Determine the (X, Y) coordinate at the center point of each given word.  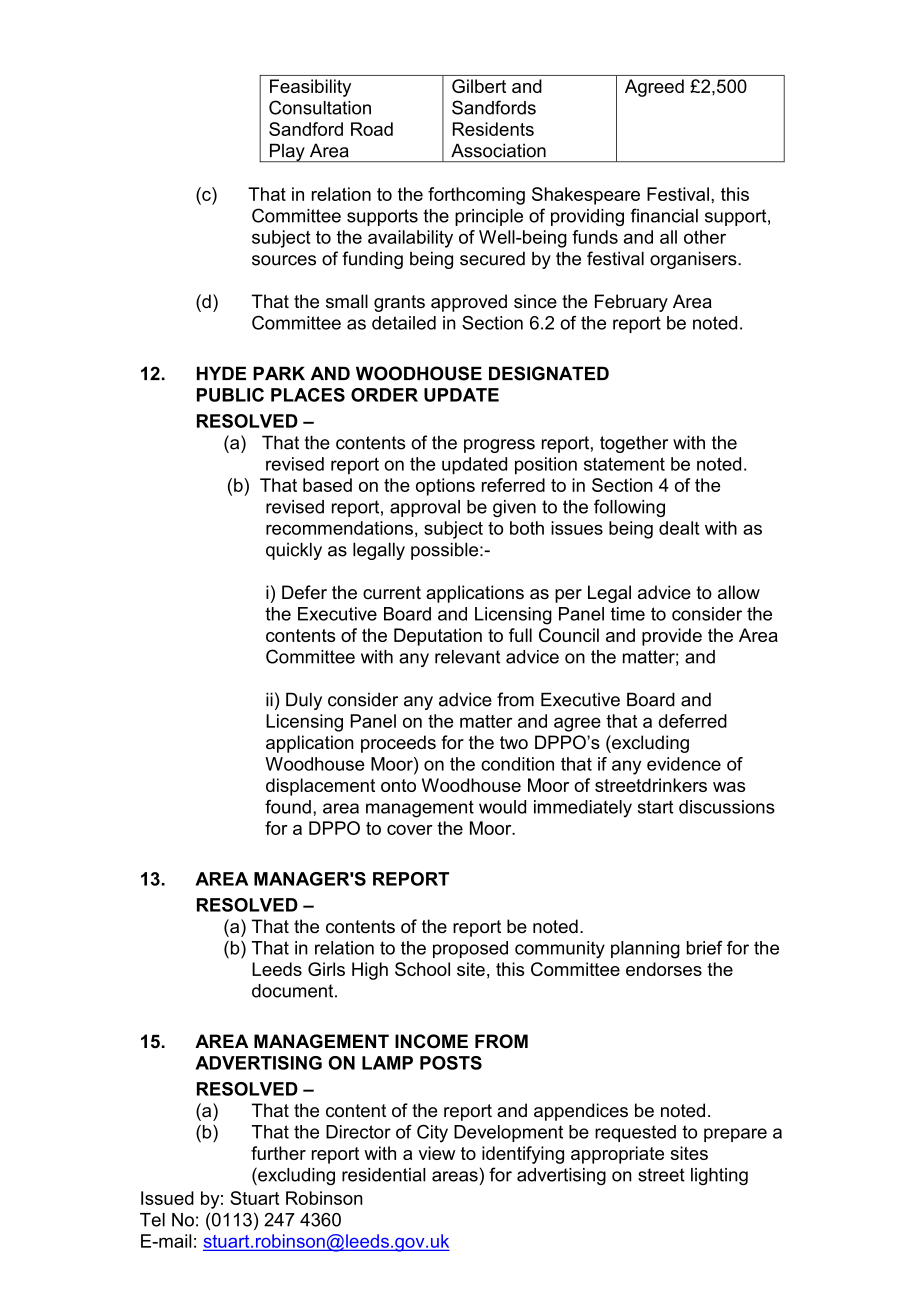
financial (664, 215)
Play (287, 152)
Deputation (438, 637)
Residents (493, 129)
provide (672, 637)
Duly (304, 701)
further (278, 1153)
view (437, 1153)
